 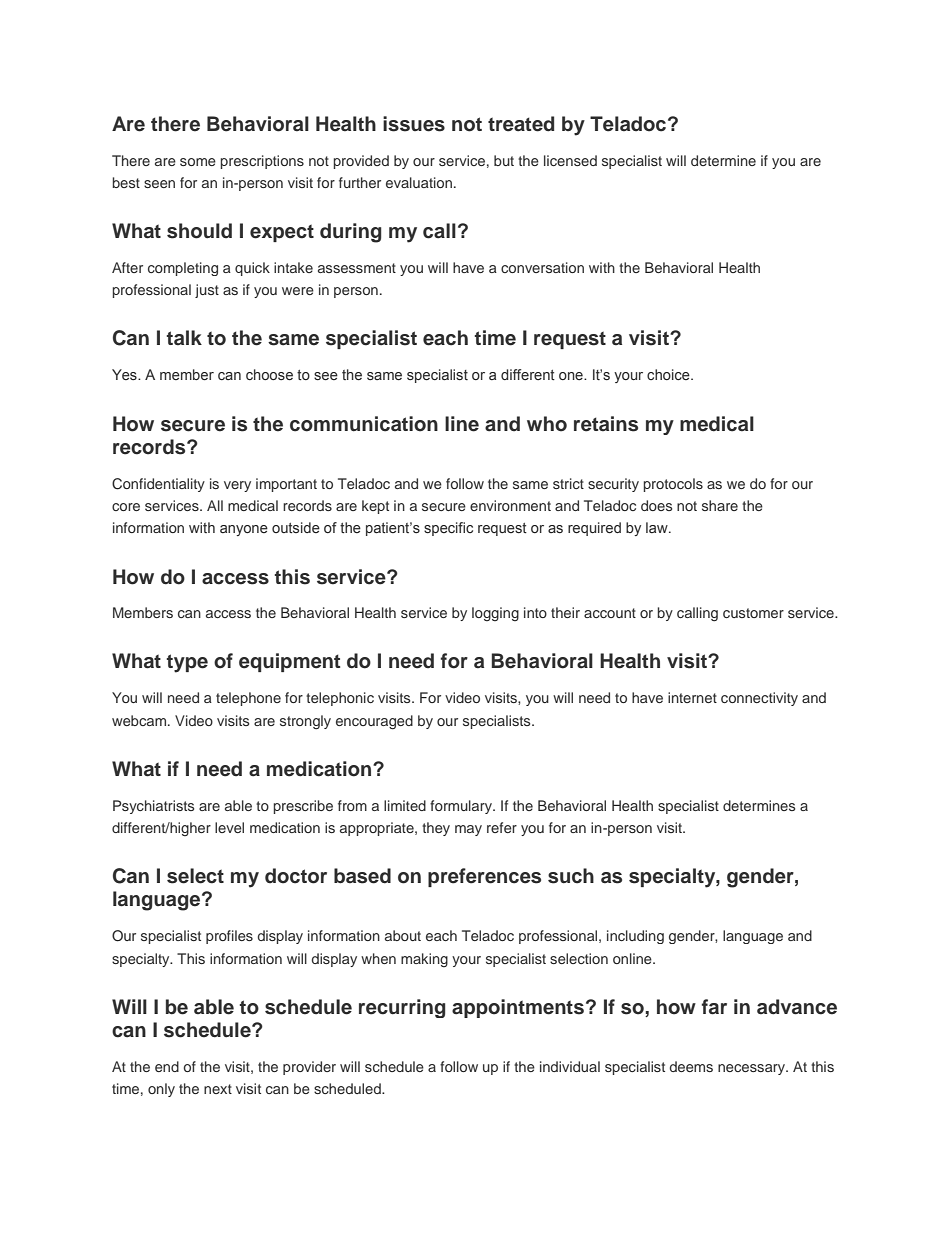 What do you see at coordinates (570, 160) in the image?
I see `licensed` at bounding box center [570, 160].
